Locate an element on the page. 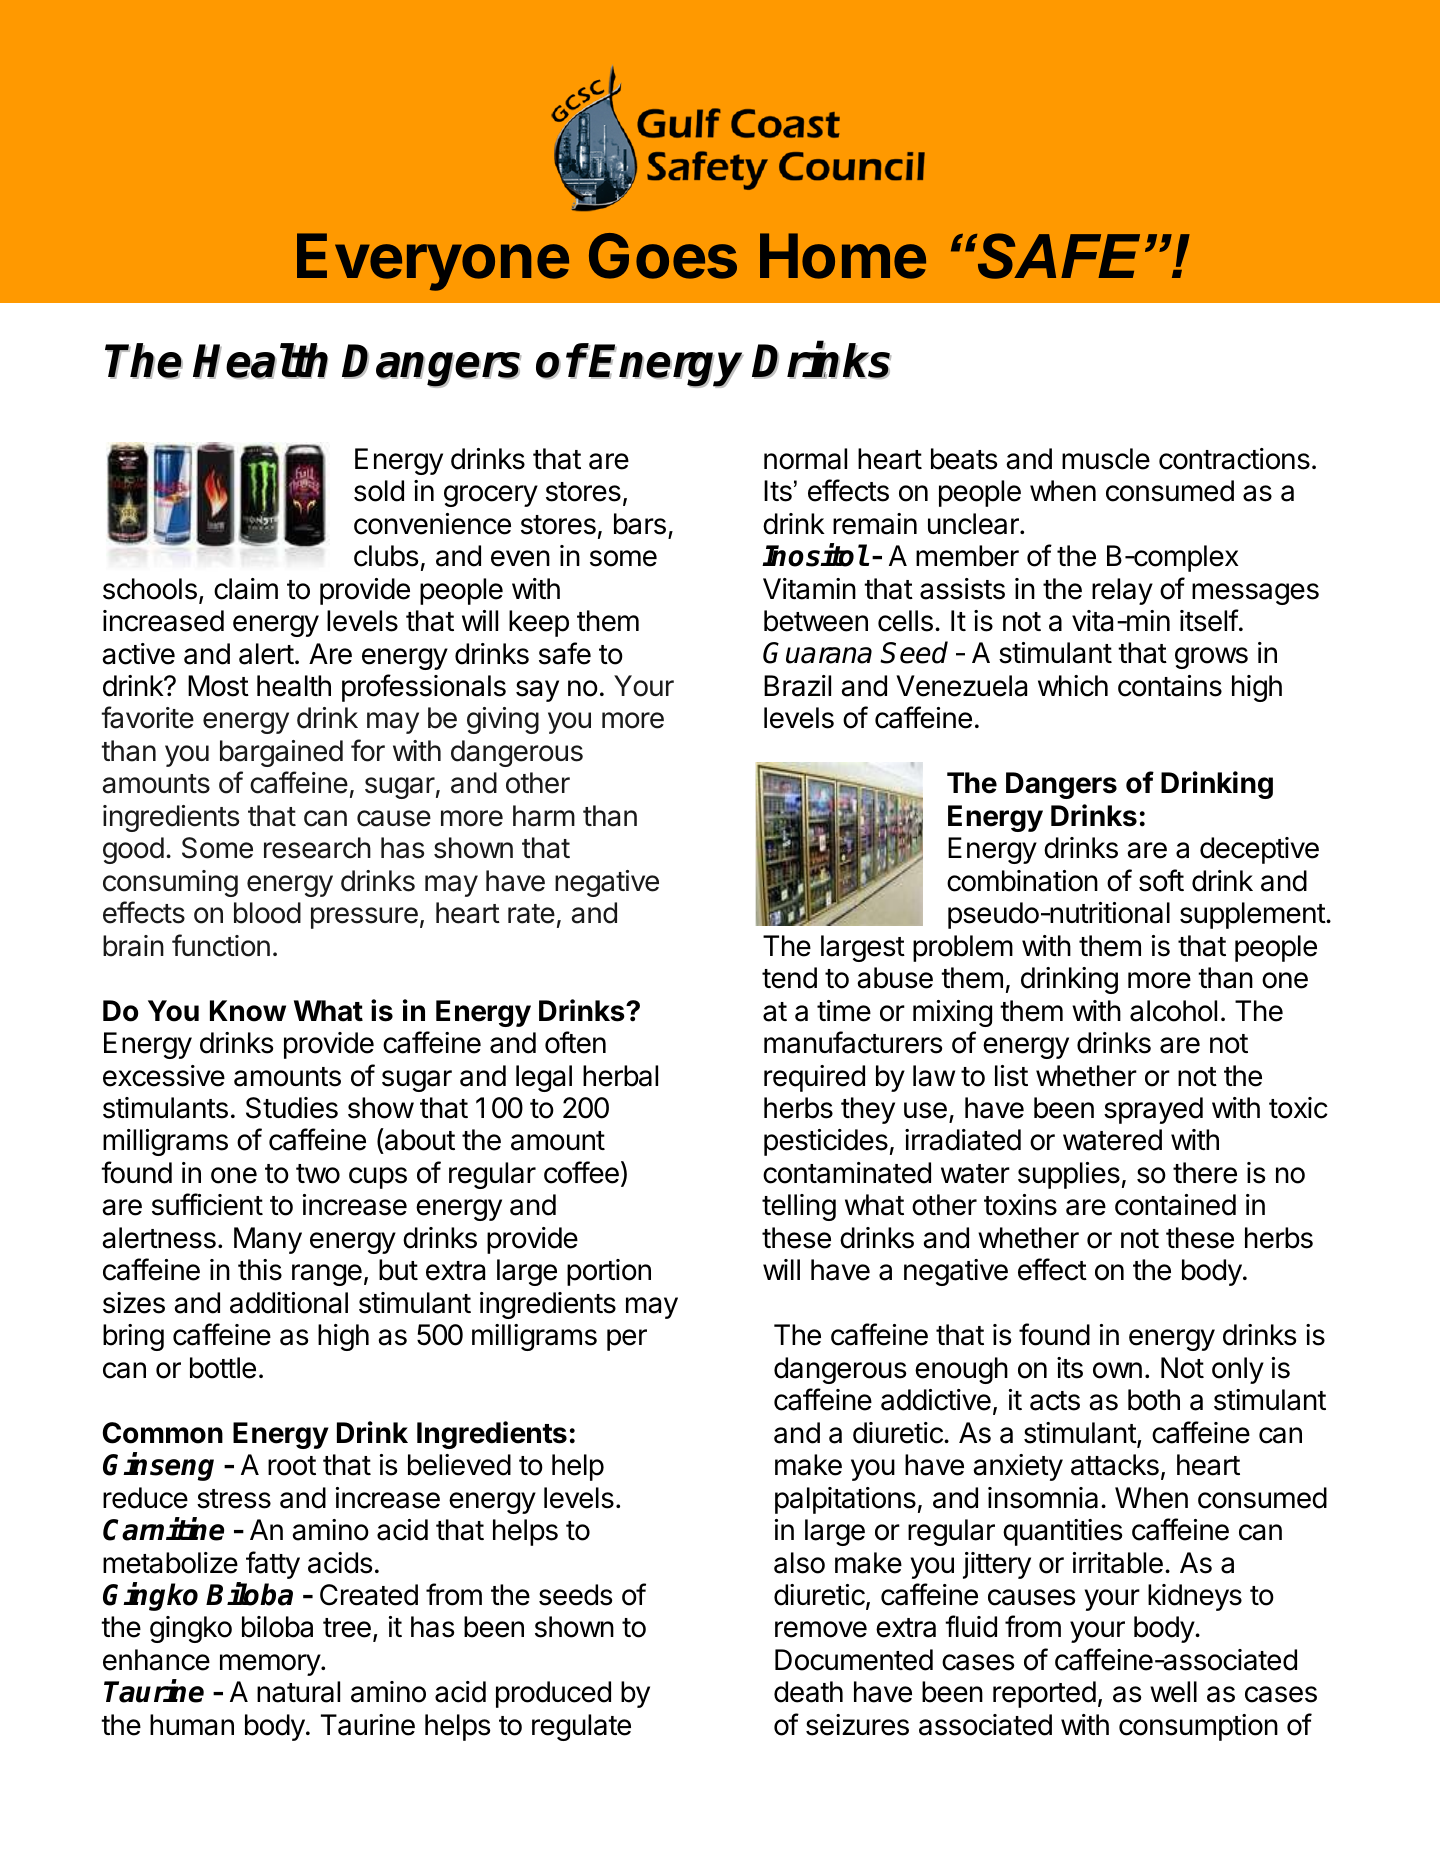  muscle is located at coordinates (1106, 459).
